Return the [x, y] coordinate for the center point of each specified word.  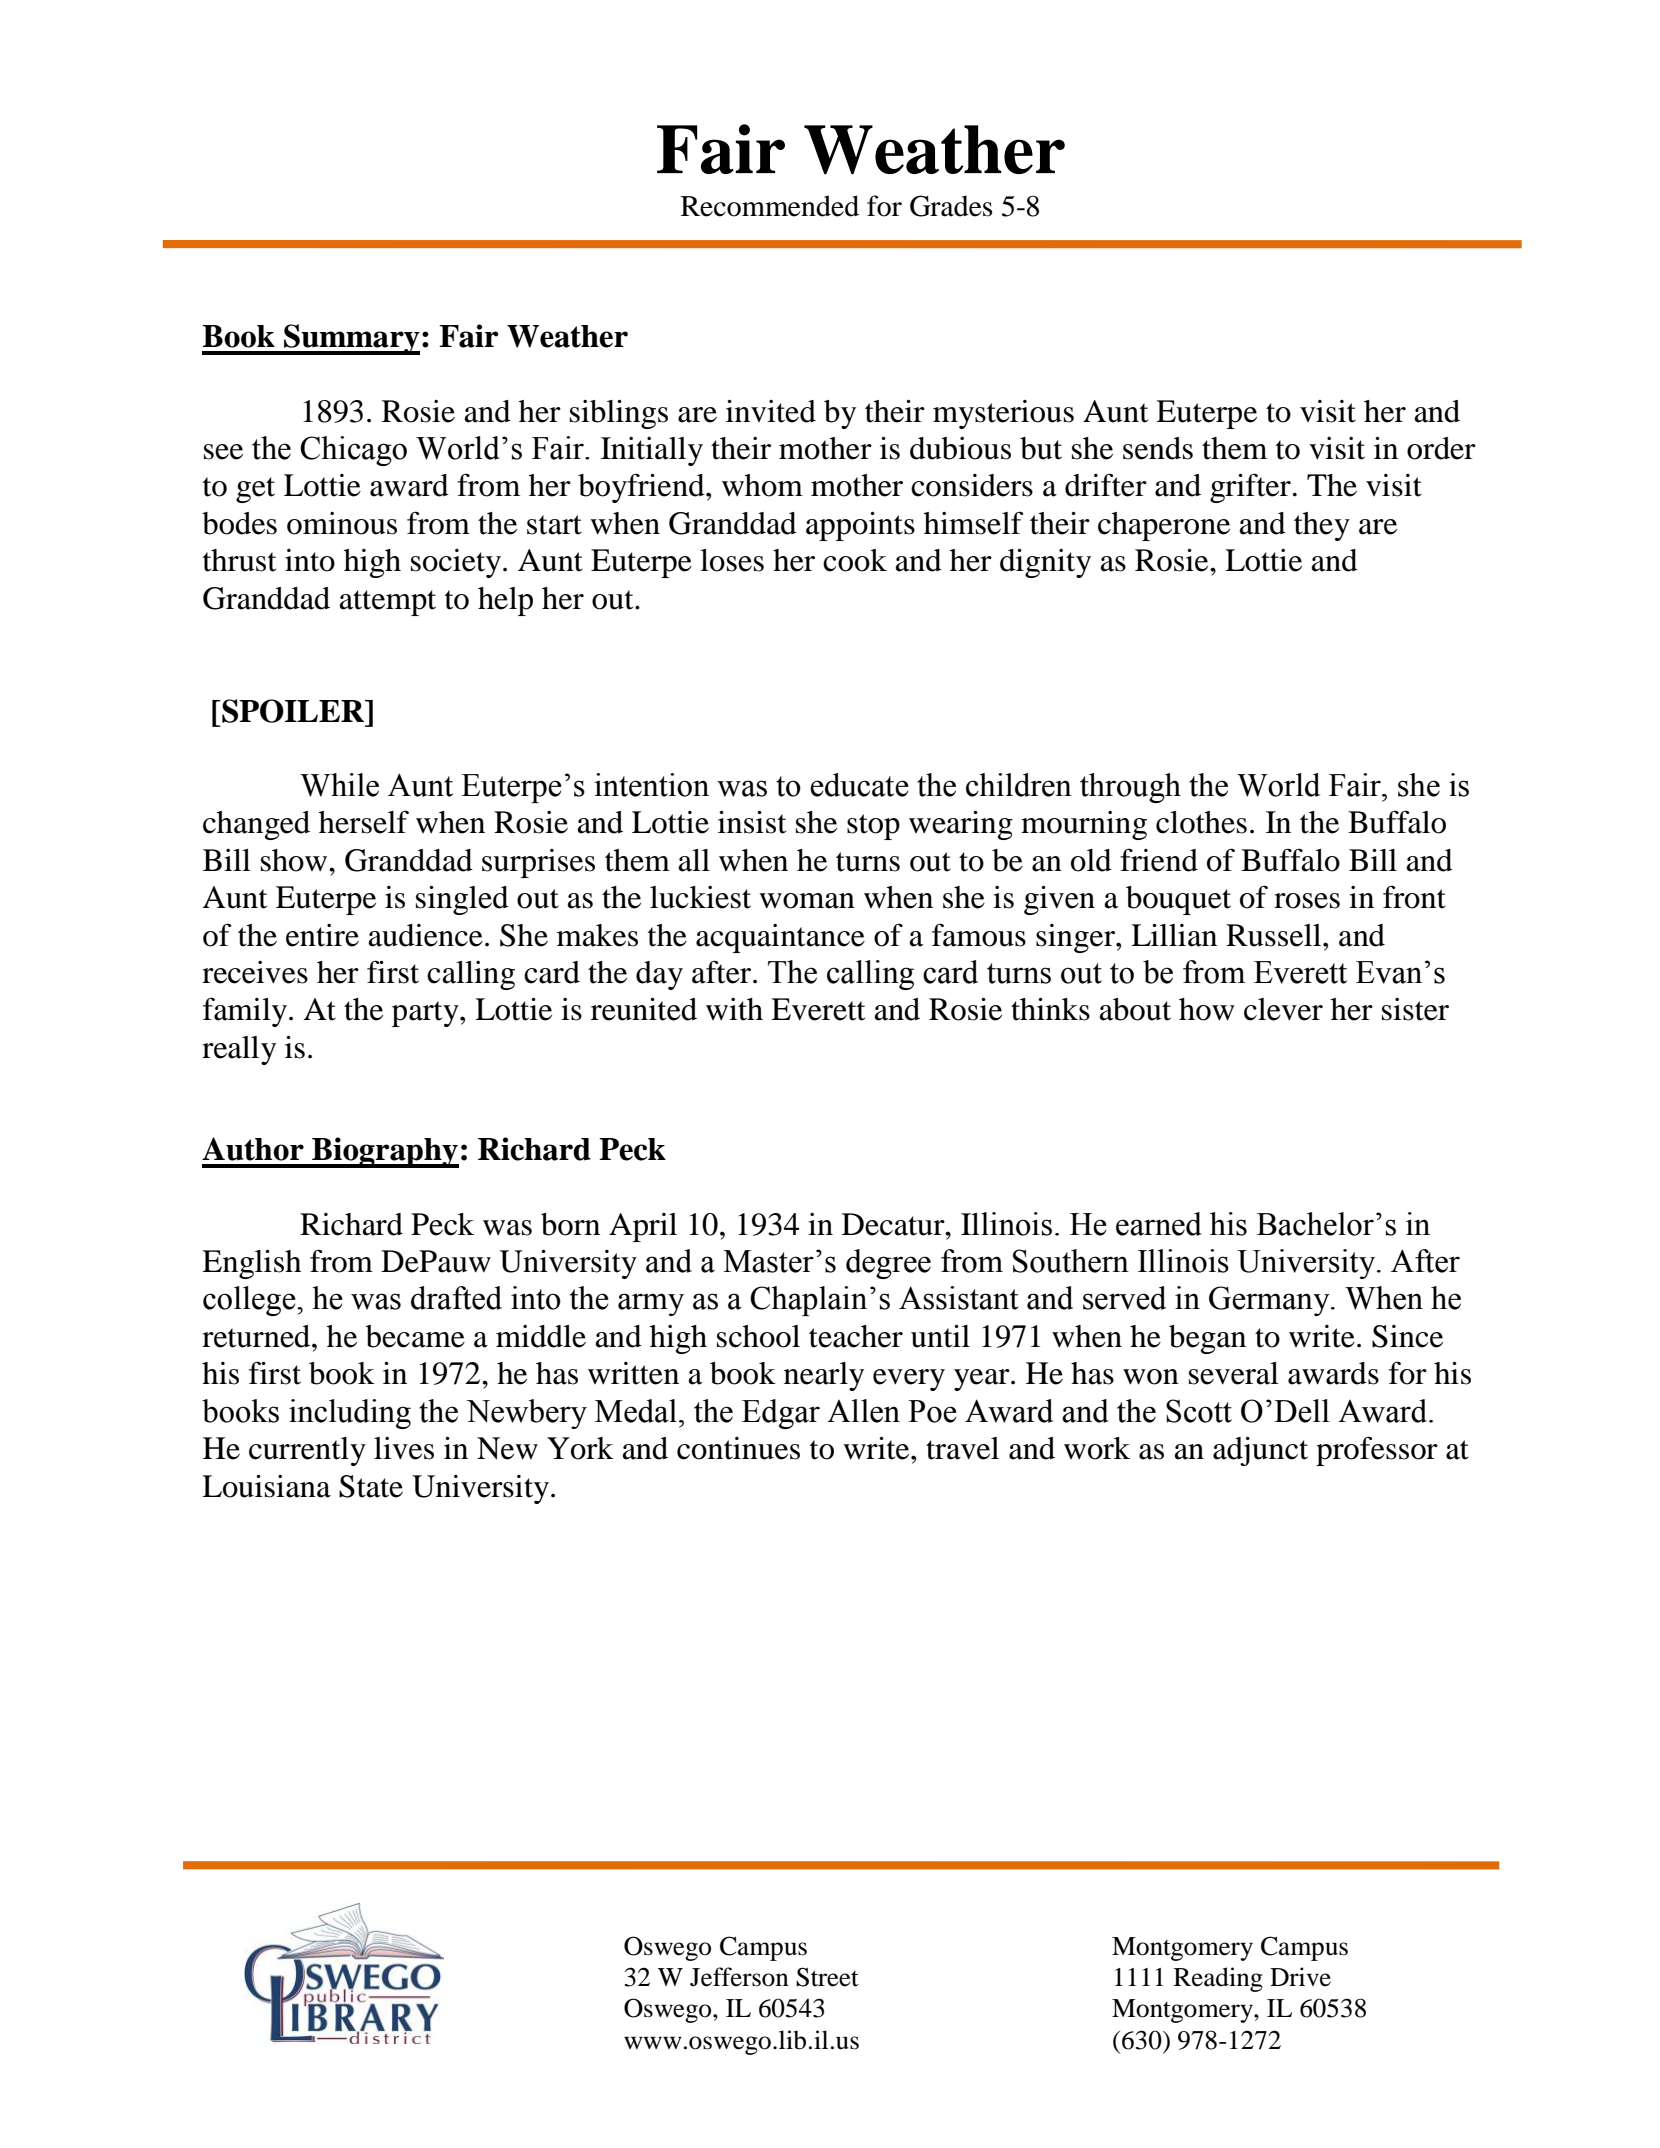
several [1234, 1373]
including [350, 1414]
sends [1158, 448]
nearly [824, 1376]
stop [873, 827]
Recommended [770, 206]
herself [364, 822]
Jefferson [739, 1977]
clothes [1201, 822]
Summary [351, 339]
